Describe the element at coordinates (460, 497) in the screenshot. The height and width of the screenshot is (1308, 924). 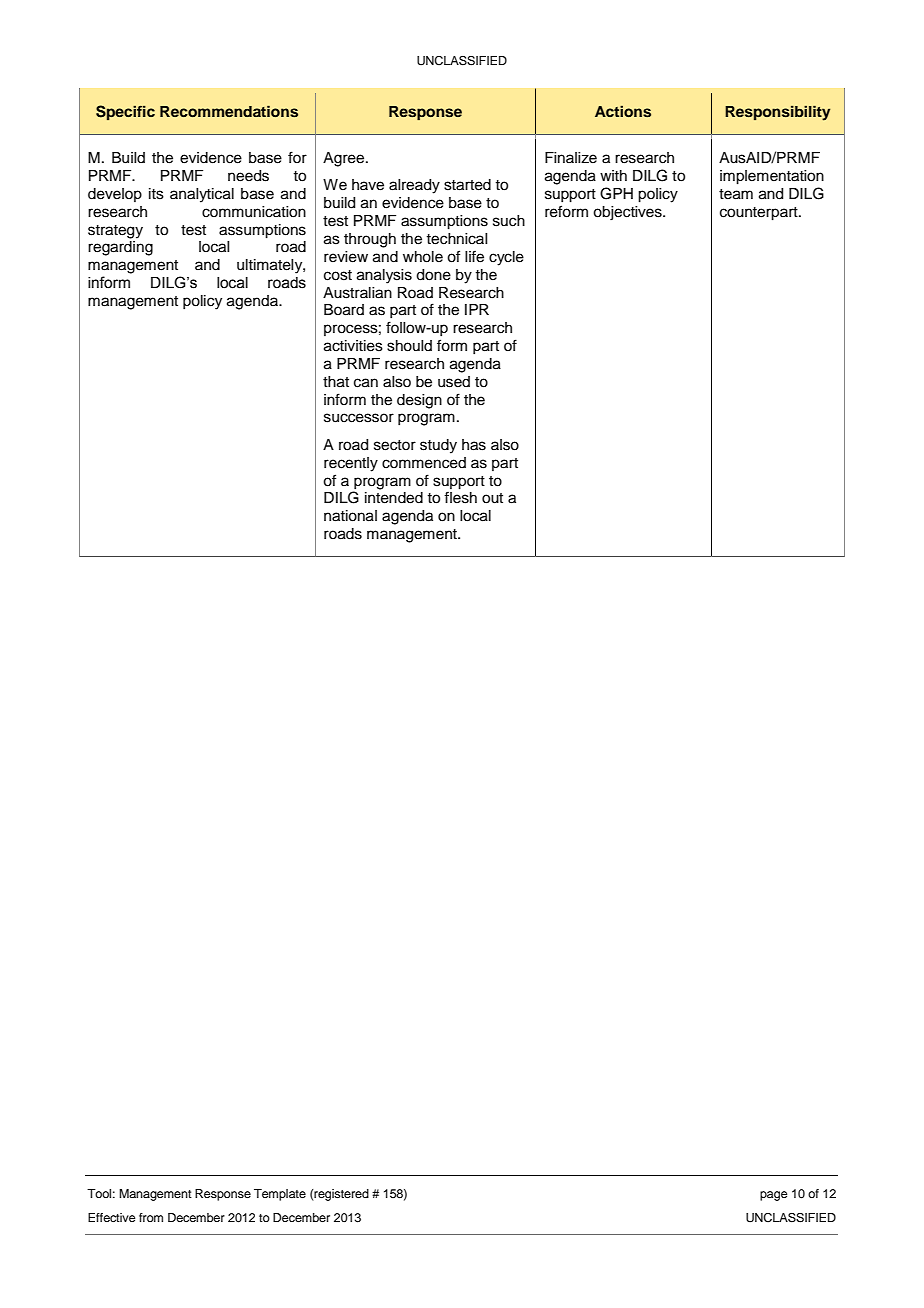
I see `flesh` at that location.
